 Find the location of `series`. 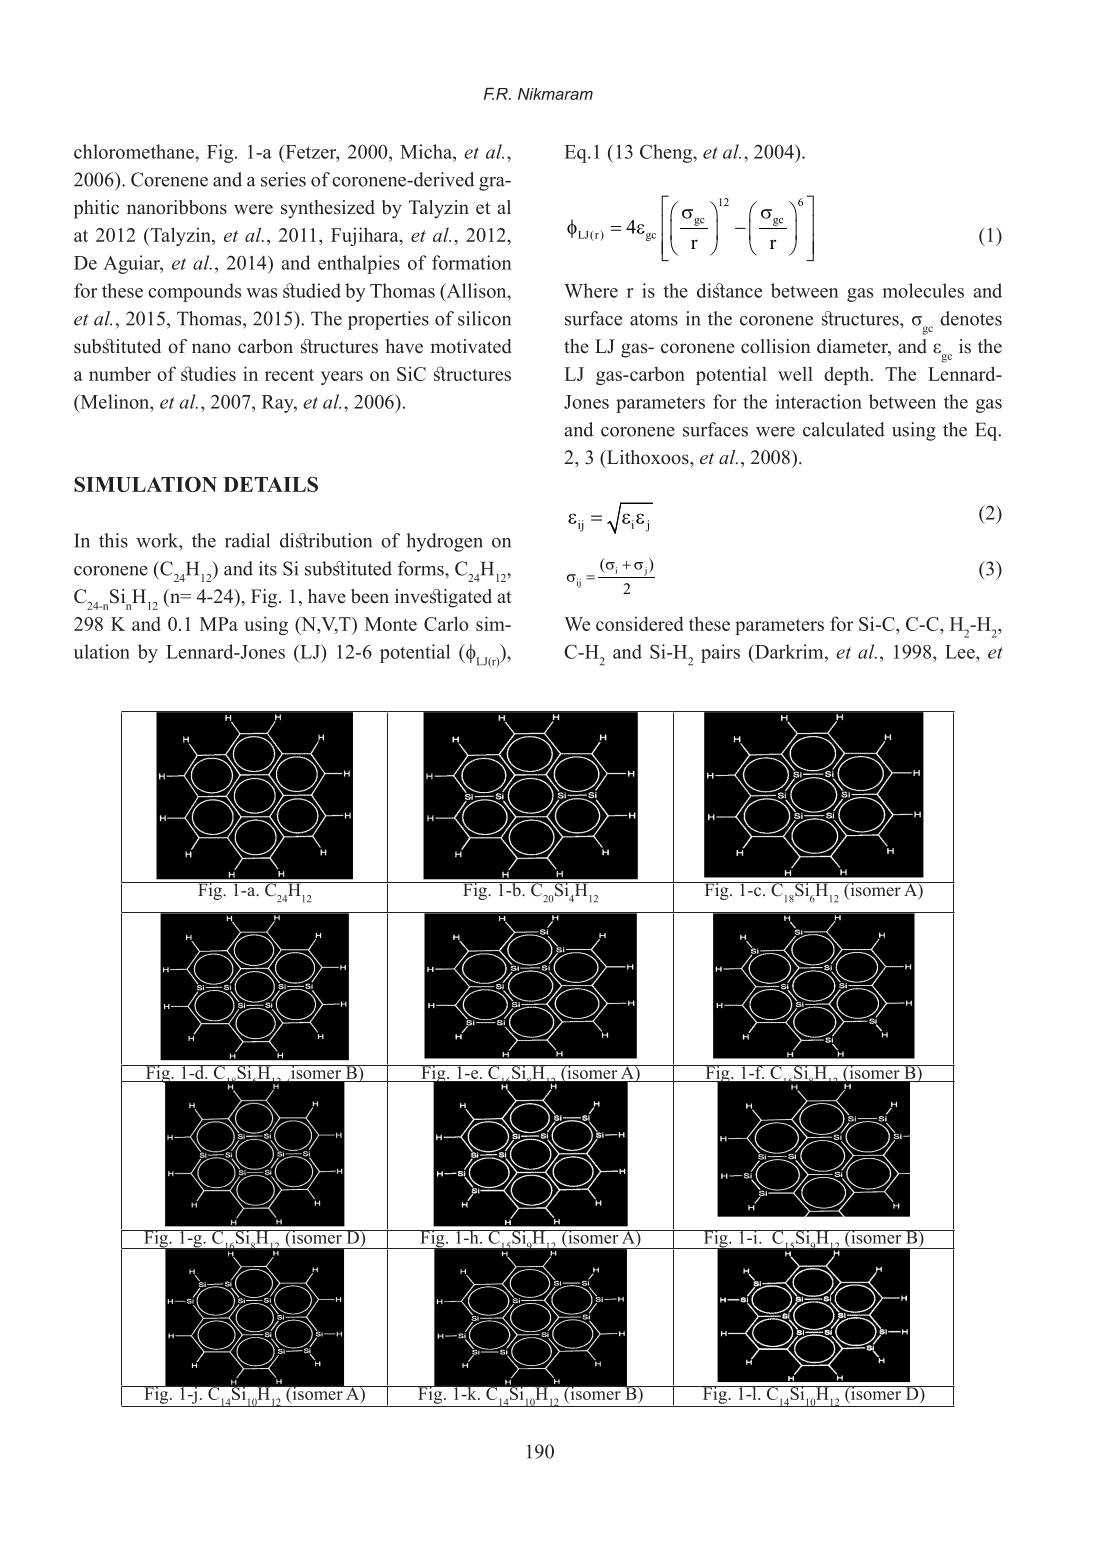

series is located at coordinates (283, 179).
